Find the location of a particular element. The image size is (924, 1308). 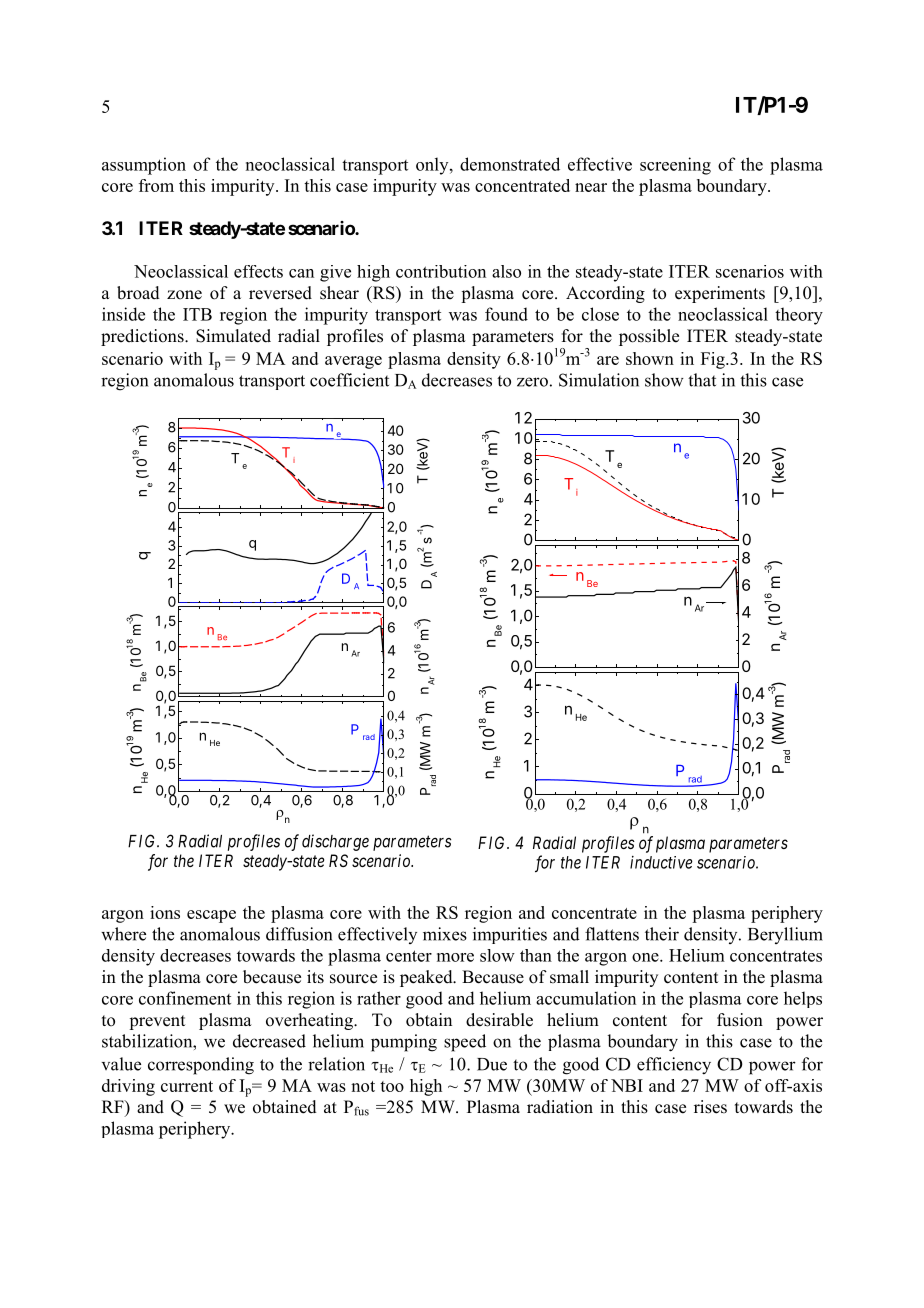

screening is located at coordinates (675, 166).
